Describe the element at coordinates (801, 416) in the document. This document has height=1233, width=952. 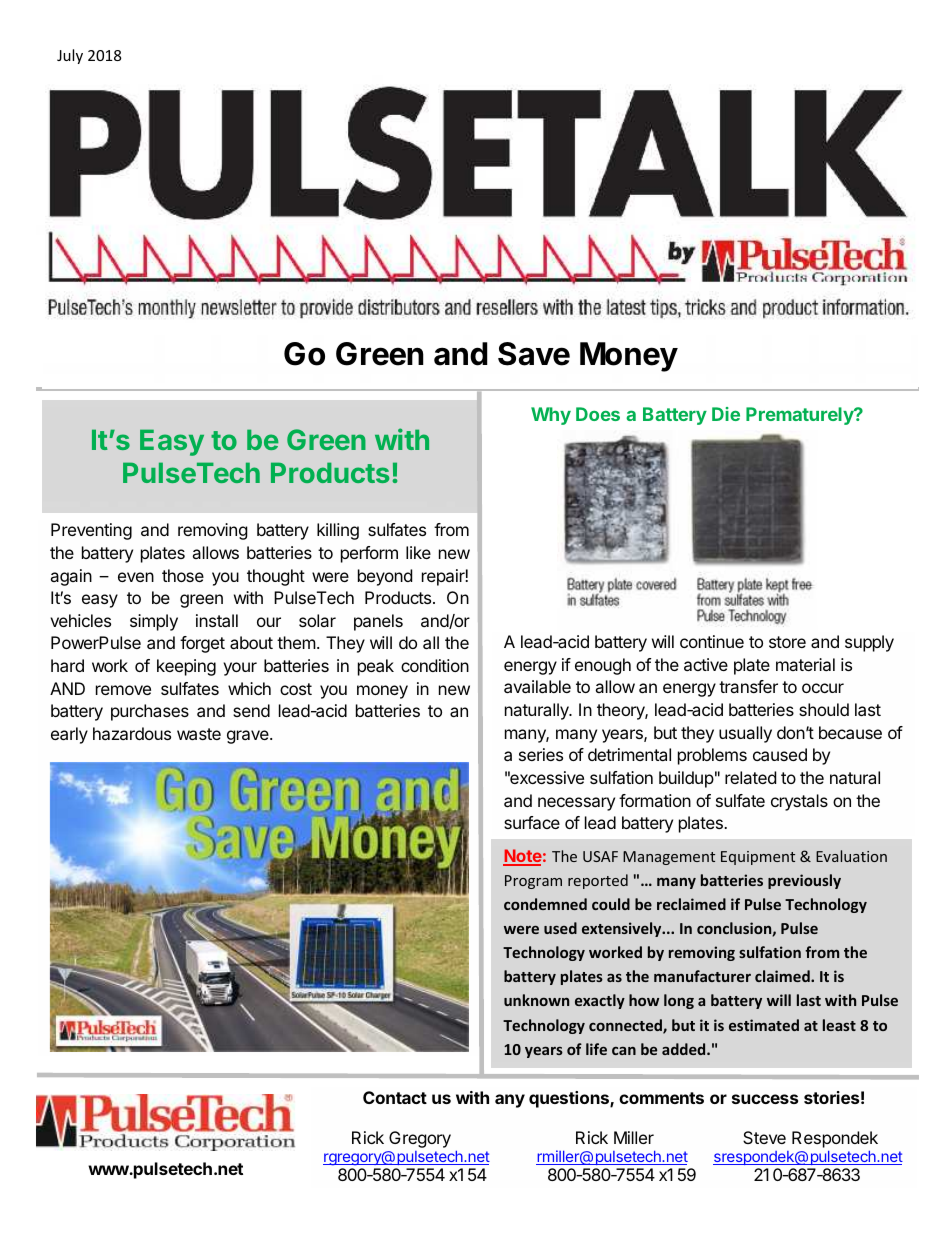
I see `Prematurely` at that location.
